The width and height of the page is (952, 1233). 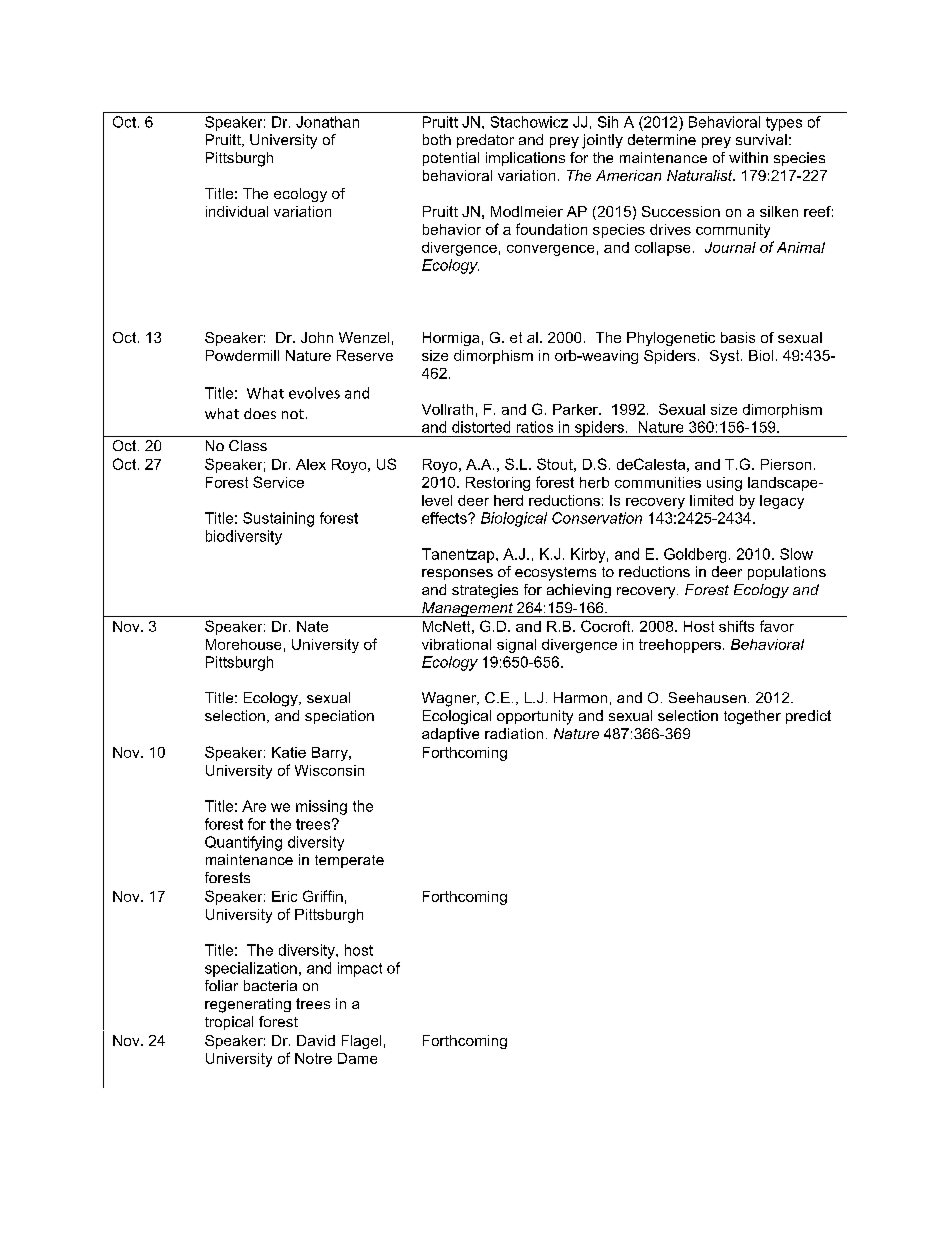 I want to click on Katie, so click(x=289, y=752).
